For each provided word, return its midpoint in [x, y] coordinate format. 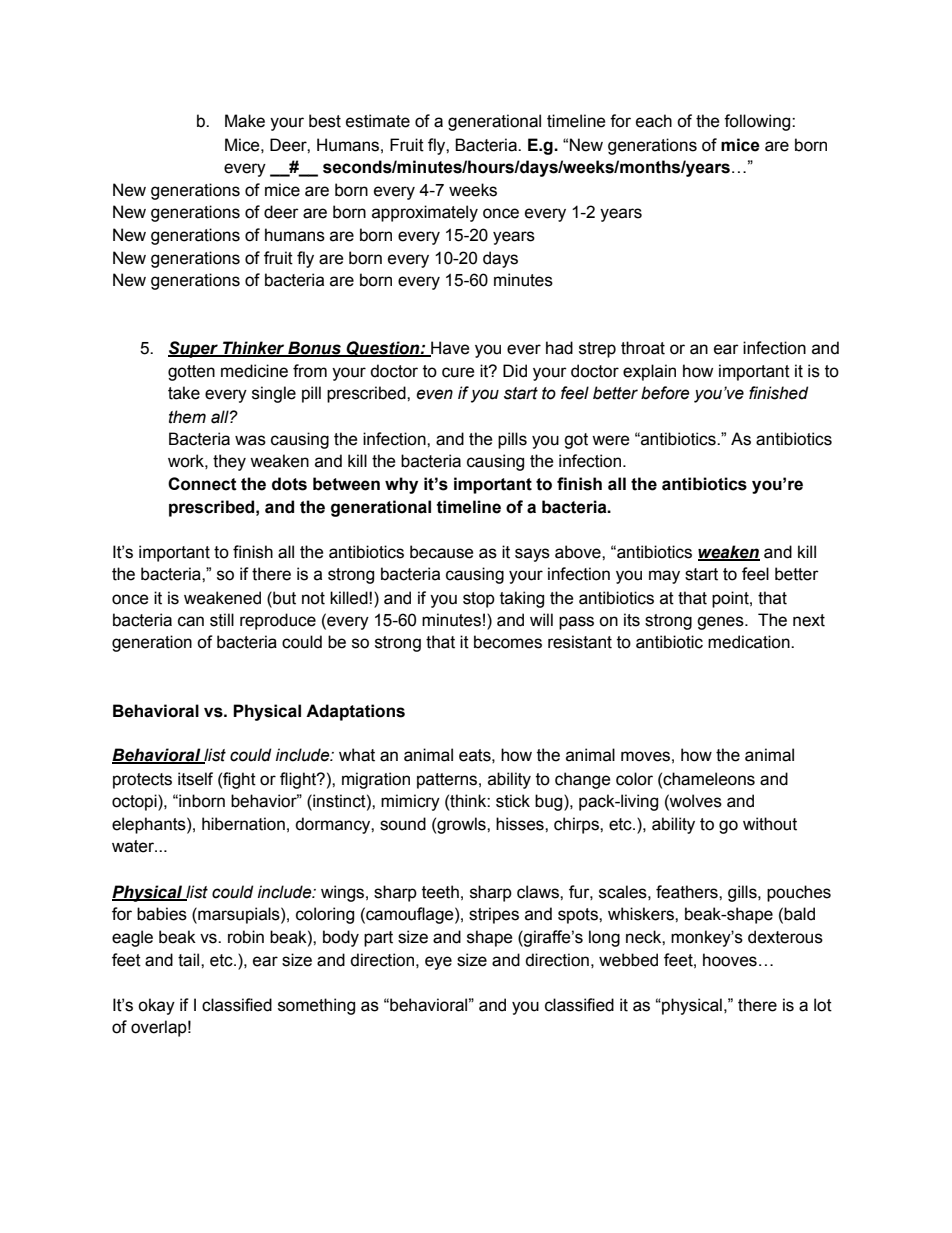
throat [643, 348]
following [758, 122]
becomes [508, 642]
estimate [378, 121]
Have [449, 348]
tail [190, 960]
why [401, 485]
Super [194, 349]
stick [513, 801]
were [611, 440]
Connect [202, 484]
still [222, 620]
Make [245, 121]
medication [750, 642]
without [770, 824]
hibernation [243, 824]
